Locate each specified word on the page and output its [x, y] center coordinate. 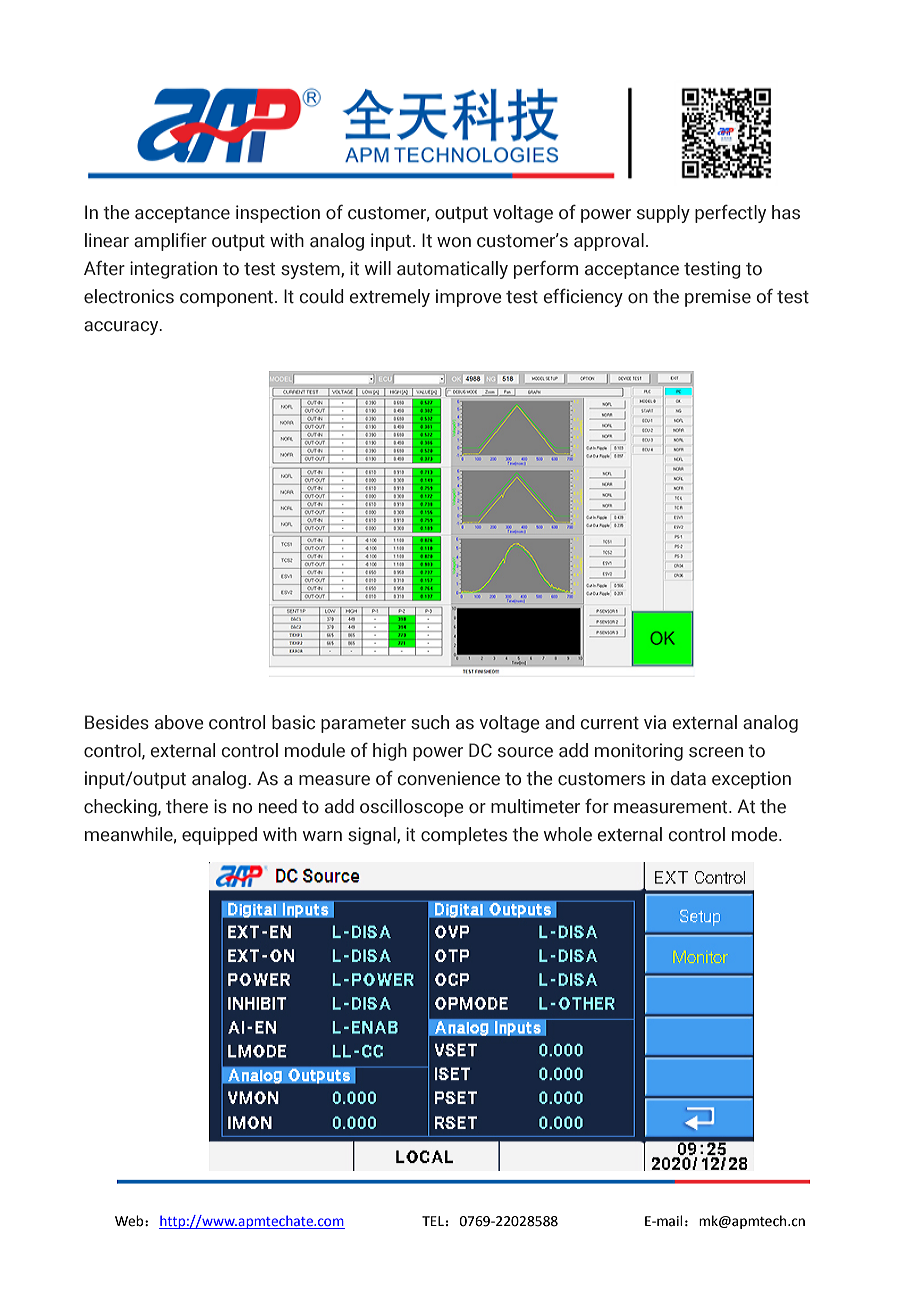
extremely [390, 298]
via [655, 722]
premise [718, 298]
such [430, 722]
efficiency [583, 297]
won [454, 242]
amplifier [170, 242]
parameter [363, 724]
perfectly [730, 213]
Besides [117, 722]
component [228, 299]
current [610, 723]
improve [469, 298]
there [187, 806]
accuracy [122, 328]
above [179, 722]
